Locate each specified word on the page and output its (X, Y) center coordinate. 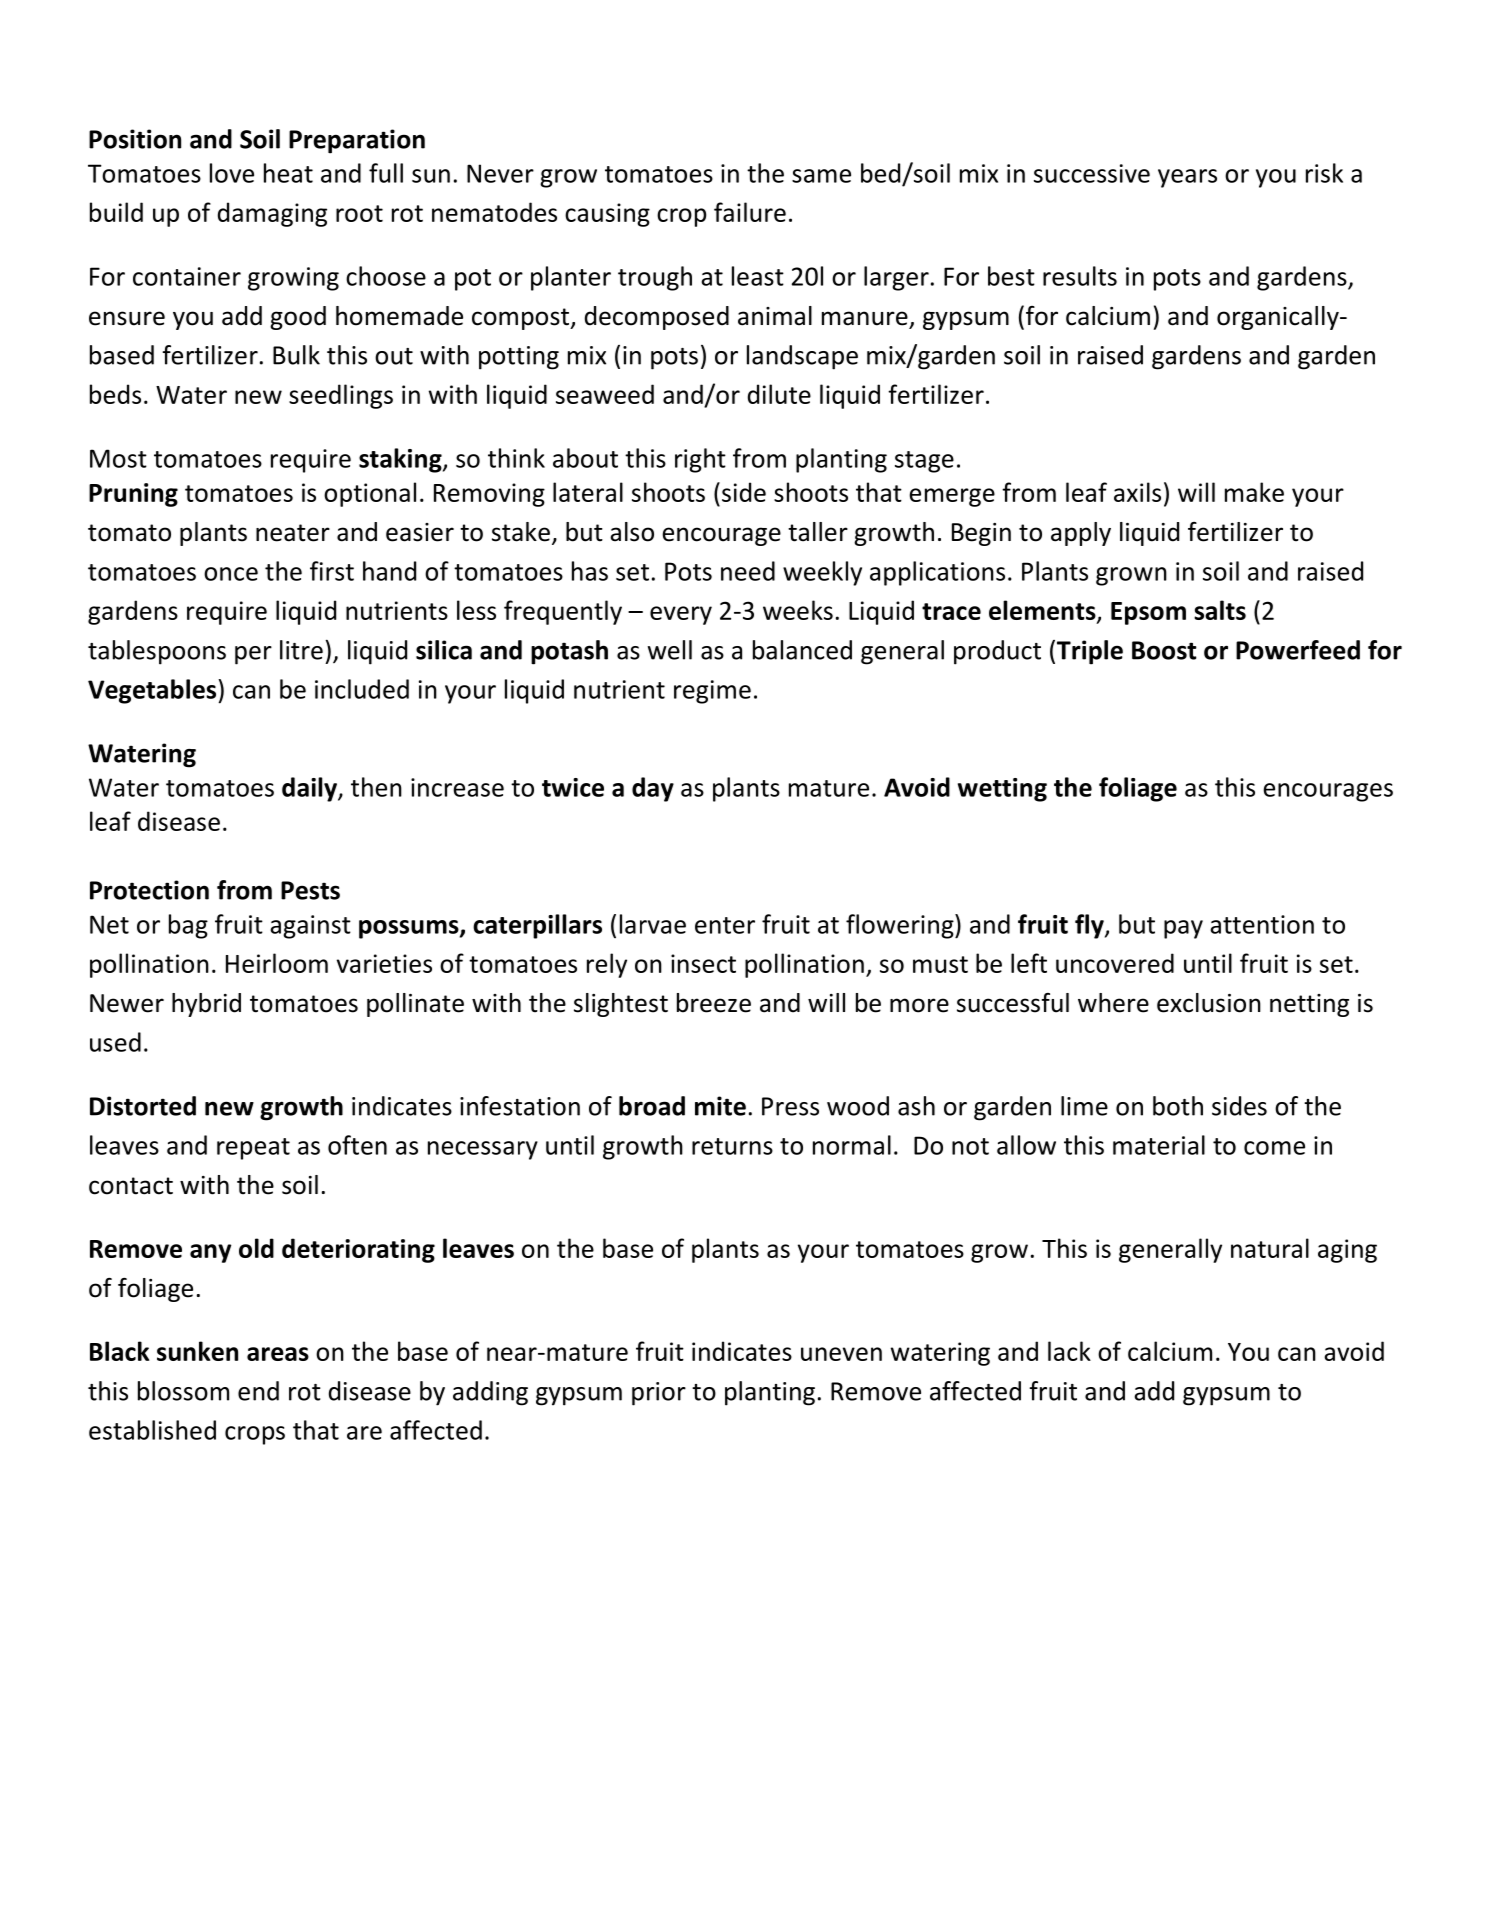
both (1178, 1106)
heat (288, 173)
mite (720, 1106)
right (700, 460)
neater (293, 533)
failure (750, 212)
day (653, 789)
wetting (1002, 790)
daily (310, 789)
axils (1137, 492)
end (258, 1391)
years (1187, 178)
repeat (253, 1149)
